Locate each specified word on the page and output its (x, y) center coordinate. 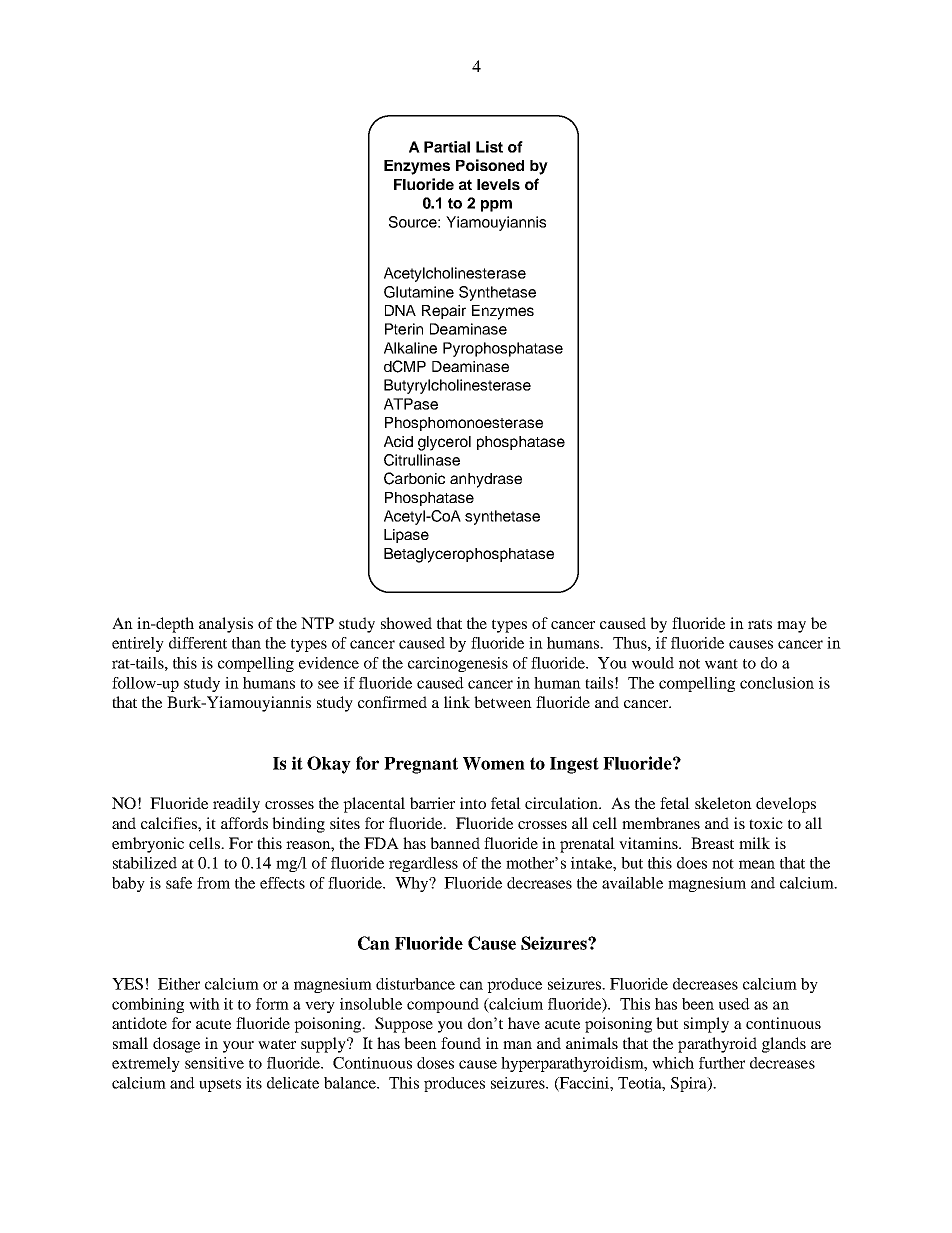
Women (494, 763)
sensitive (214, 1063)
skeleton (723, 803)
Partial (447, 147)
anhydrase (486, 480)
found (461, 1043)
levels (498, 184)
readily (236, 805)
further (722, 1063)
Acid (398, 441)
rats (760, 624)
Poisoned (490, 165)
